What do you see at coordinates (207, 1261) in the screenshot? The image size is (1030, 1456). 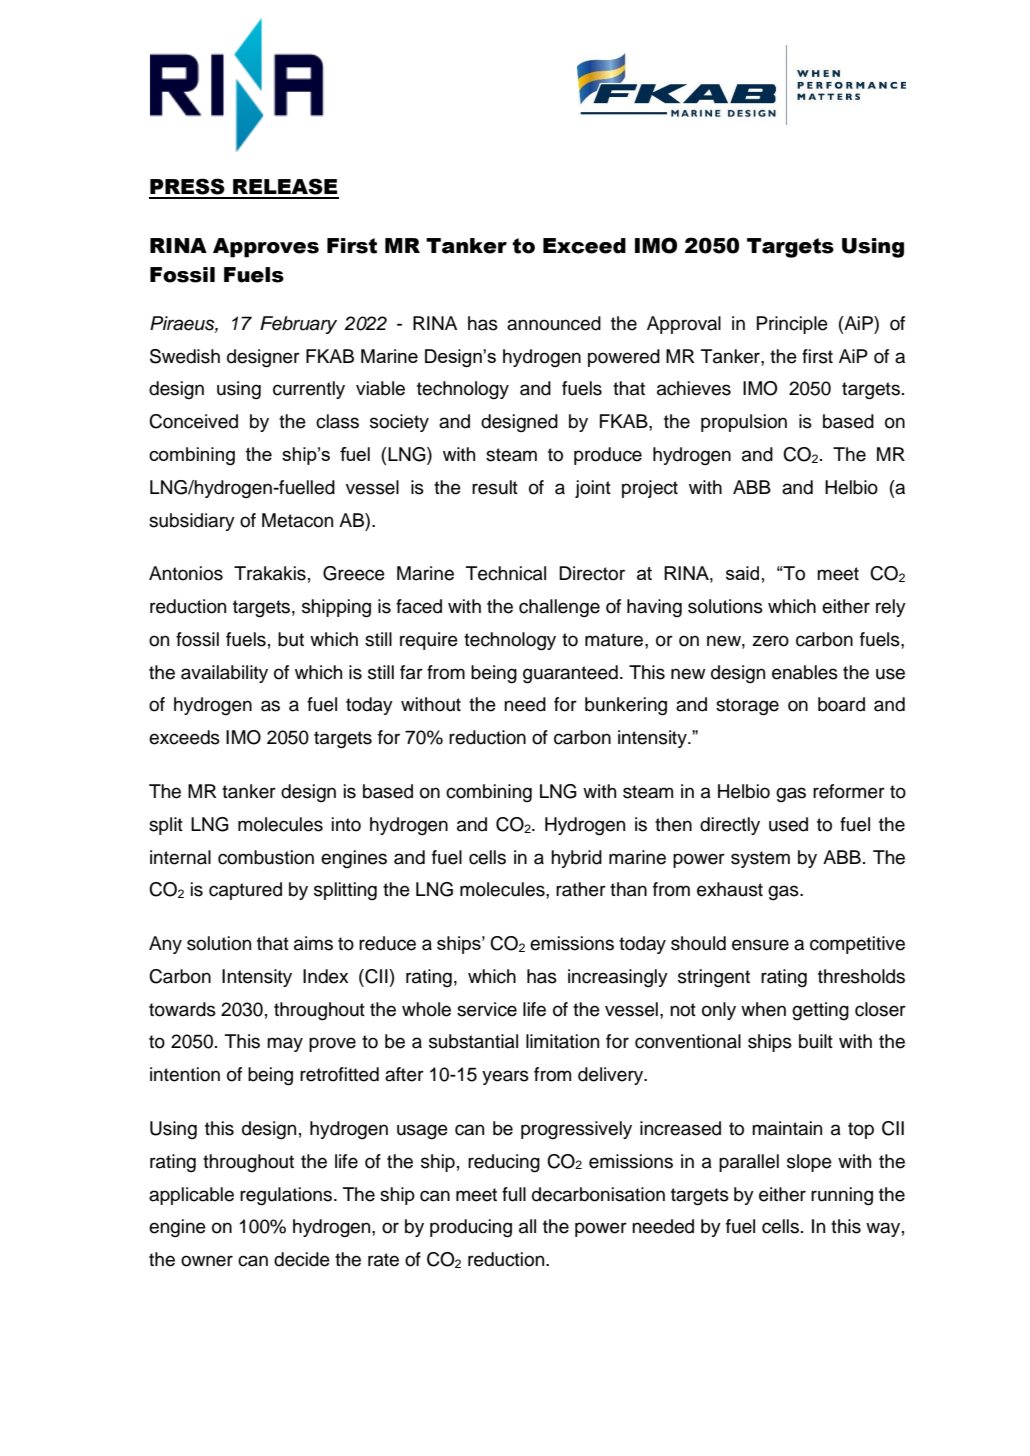 I see `owner` at bounding box center [207, 1261].
